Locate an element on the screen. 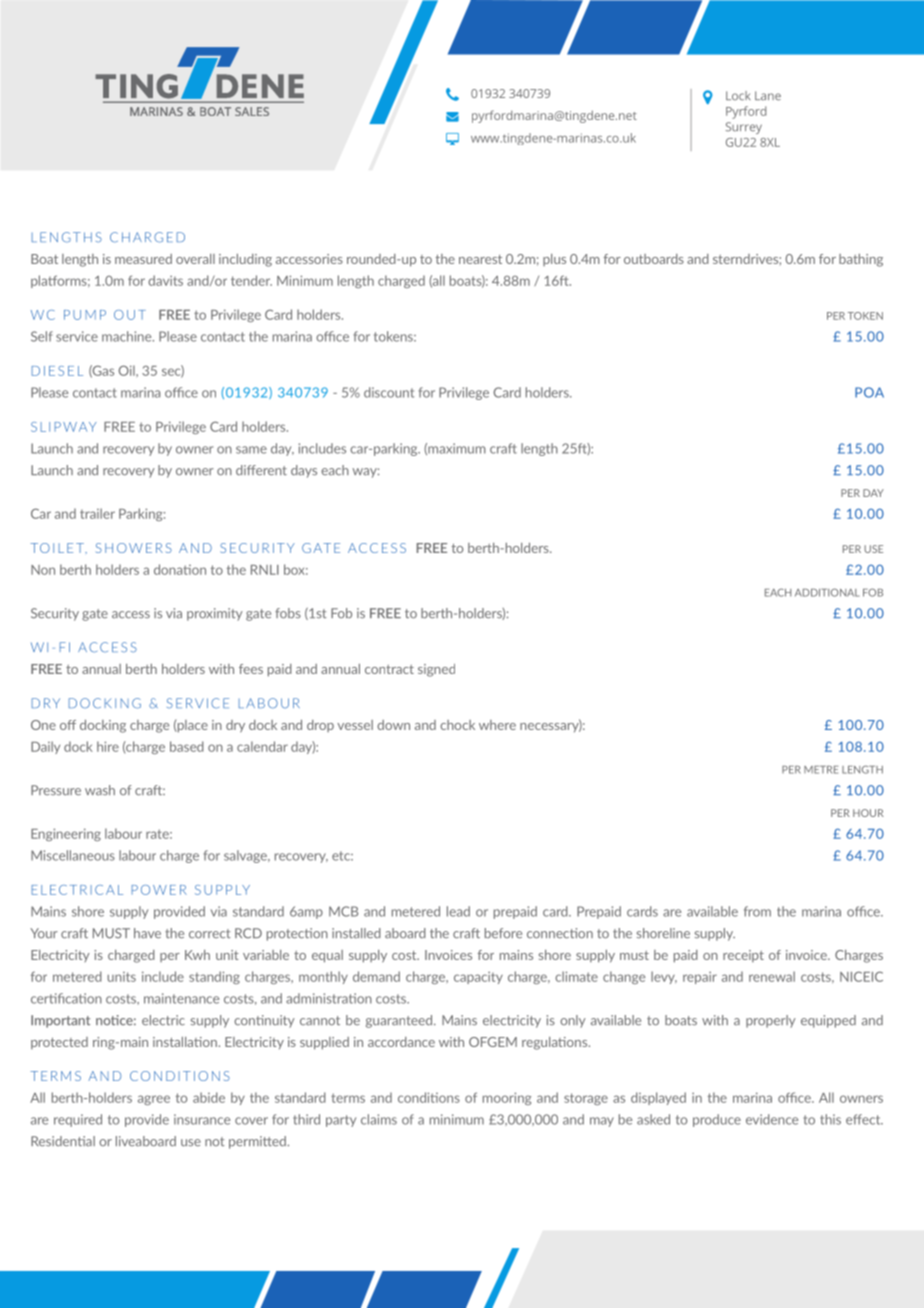 Image resolution: width=924 pixels, height=1308 pixels. machine is located at coordinates (128, 336).
